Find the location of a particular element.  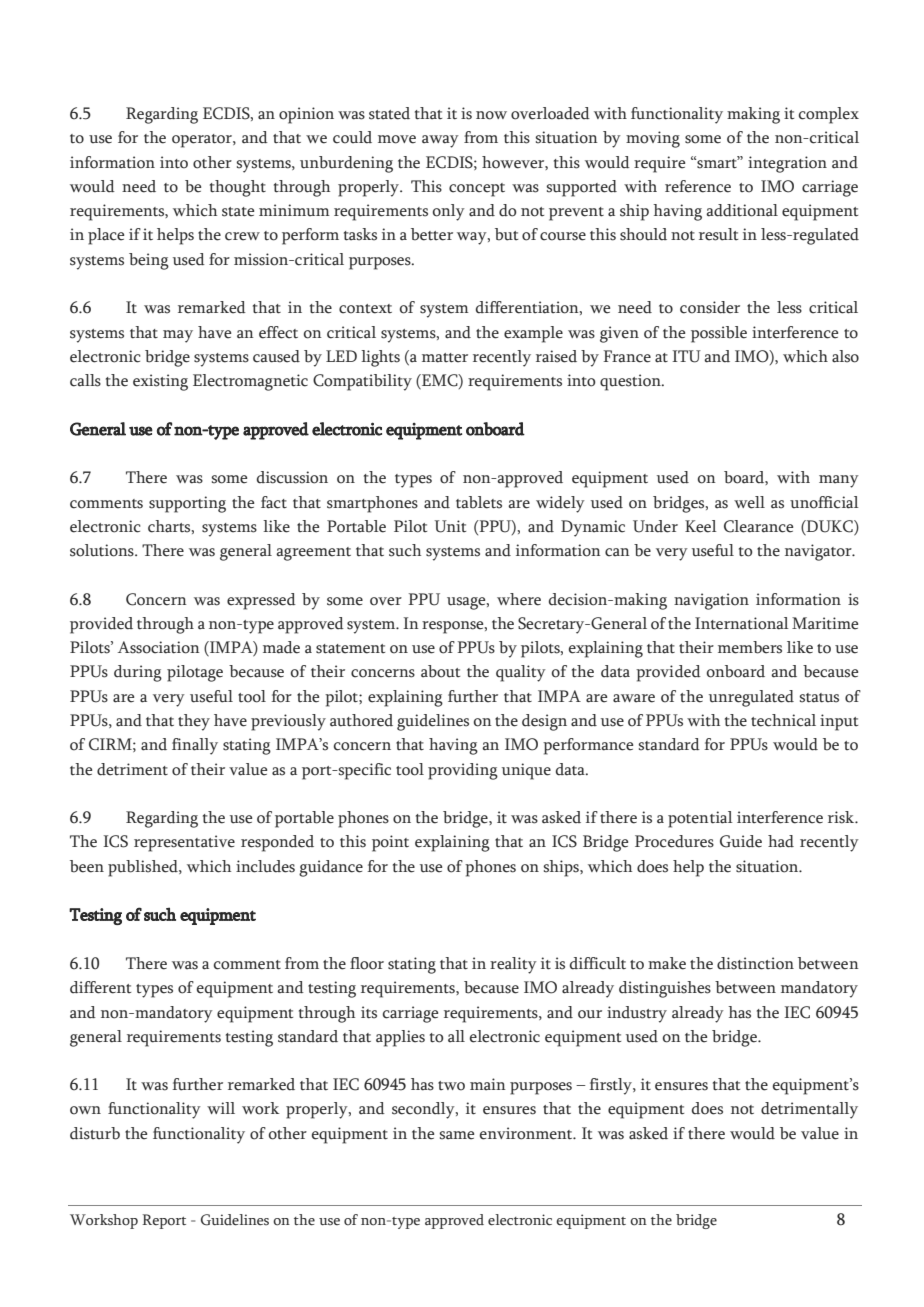

two is located at coordinates (451, 1086).
